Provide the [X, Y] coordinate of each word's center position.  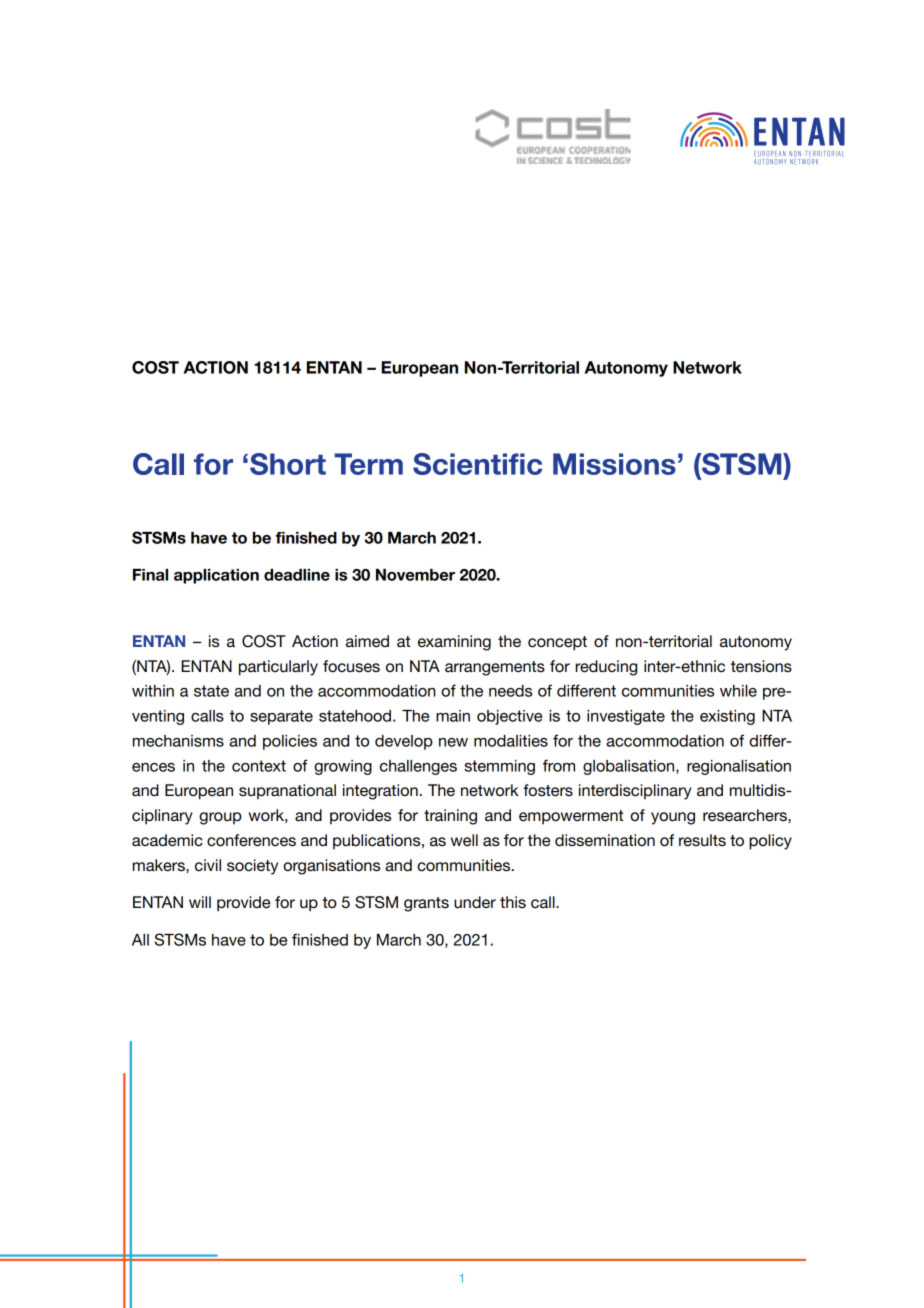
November [415, 575]
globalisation [630, 767]
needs [510, 691]
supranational [287, 791]
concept [557, 643]
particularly [278, 668]
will [200, 902]
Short [288, 464]
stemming [499, 767]
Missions [614, 464]
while [738, 691]
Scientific [477, 464]
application [216, 576]
